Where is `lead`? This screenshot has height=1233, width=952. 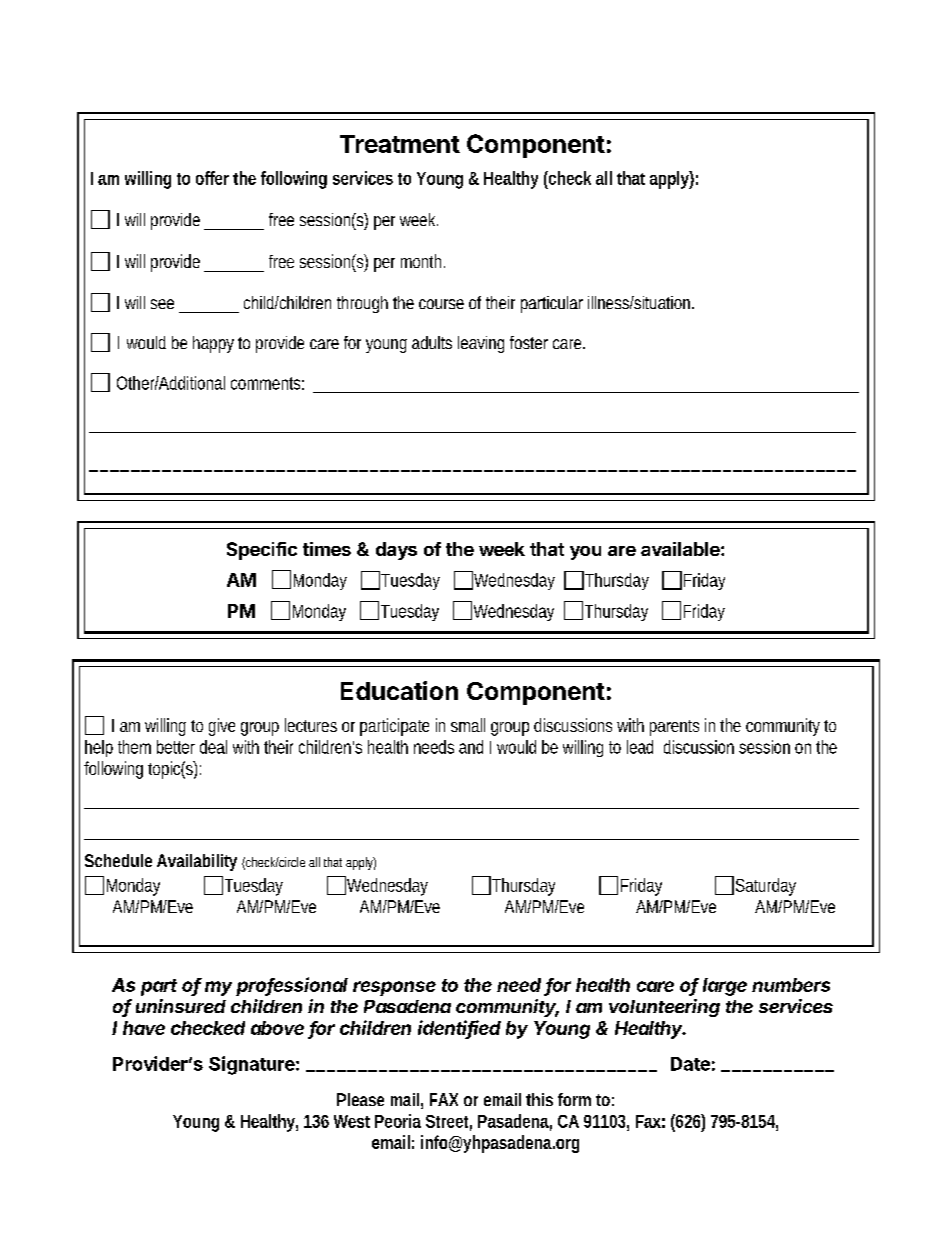
lead is located at coordinates (640, 747).
